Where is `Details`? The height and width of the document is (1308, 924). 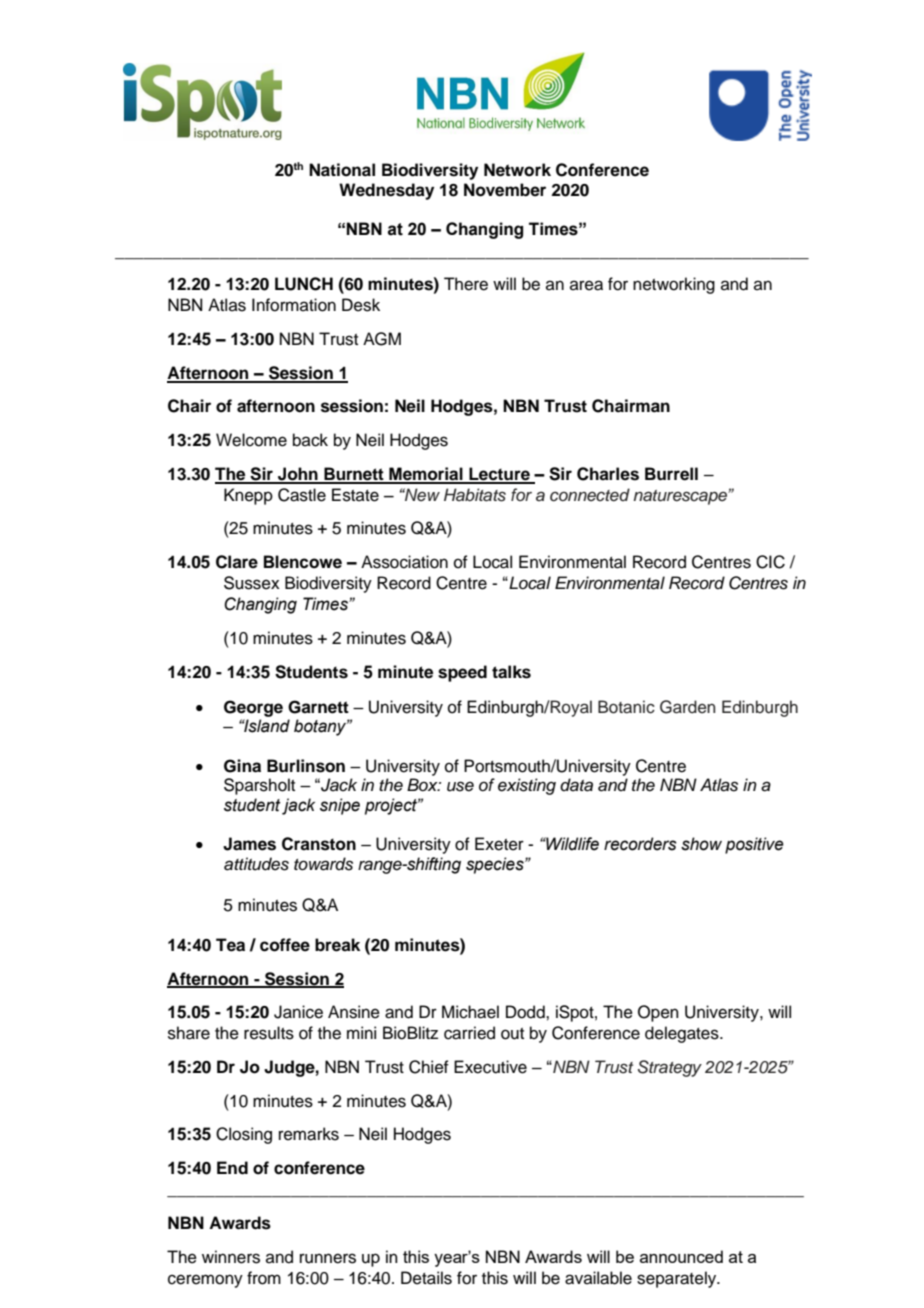
Details is located at coordinates (426, 1278).
